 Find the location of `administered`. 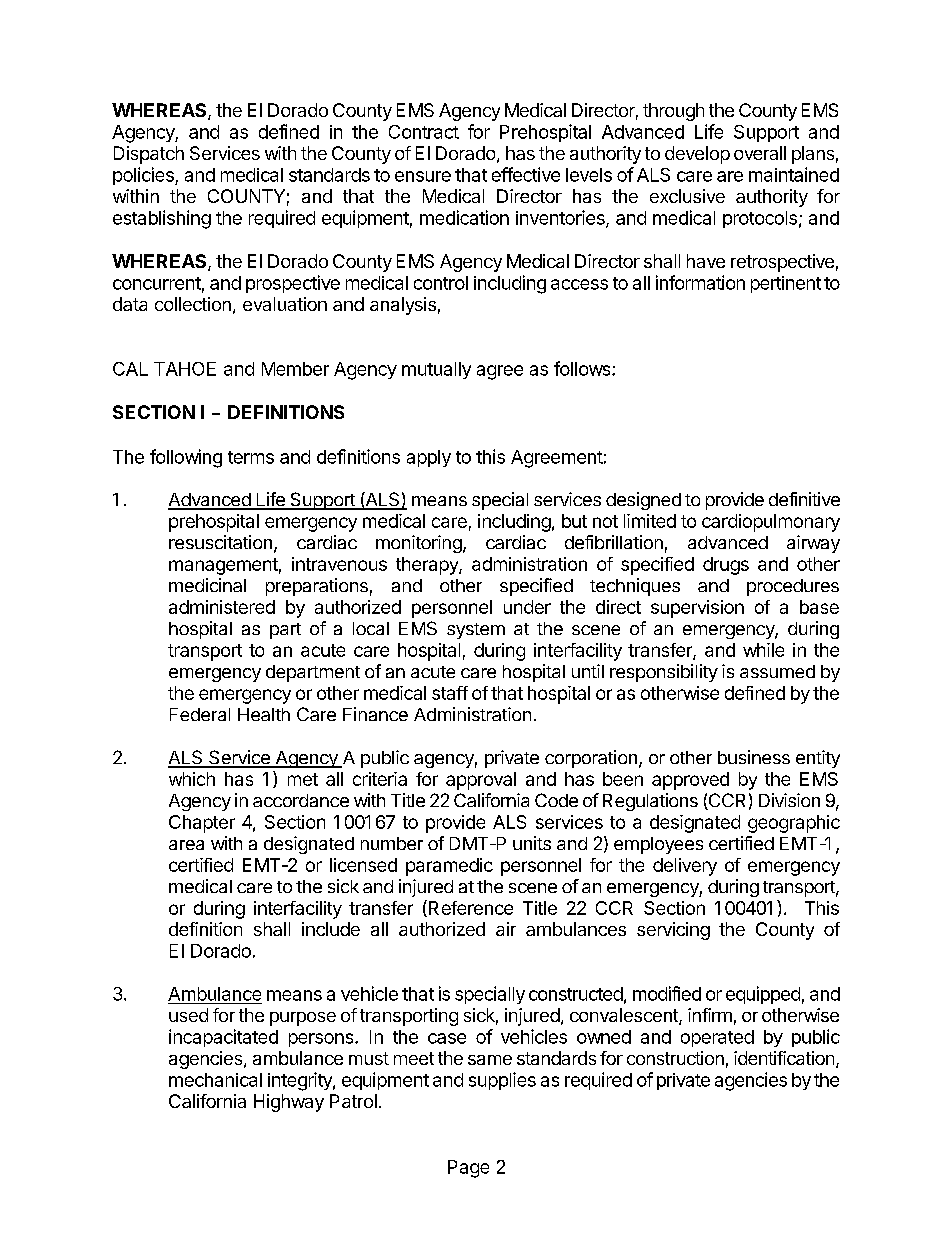

administered is located at coordinates (222, 607).
